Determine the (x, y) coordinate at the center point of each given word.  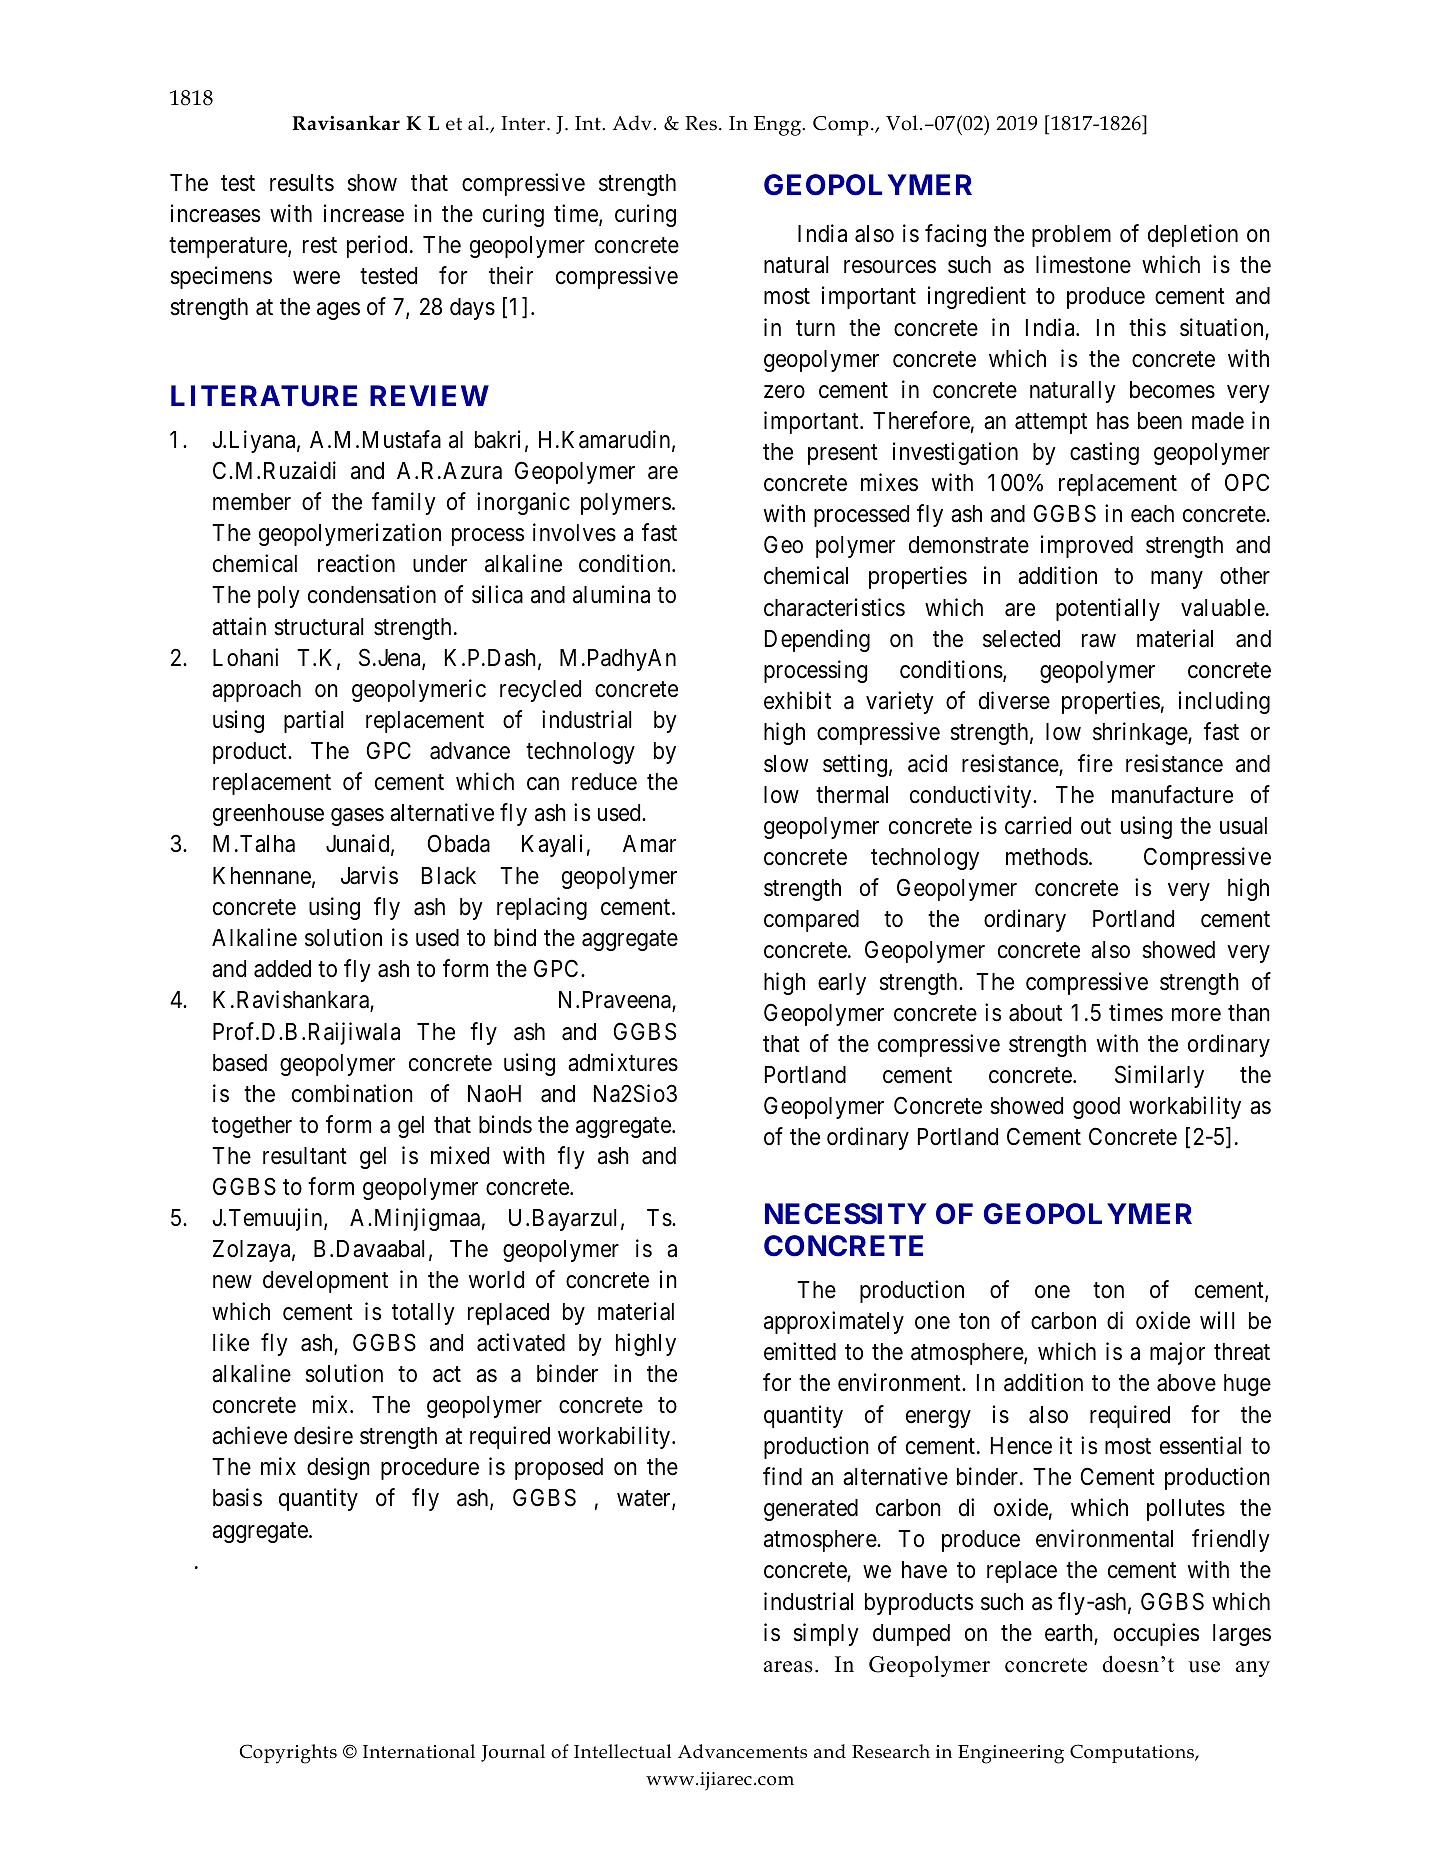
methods (1047, 857)
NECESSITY (845, 1214)
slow (786, 764)
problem (1071, 236)
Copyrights (288, 1754)
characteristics (834, 607)
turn (815, 328)
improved (1087, 546)
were (316, 278)
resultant (305, 1156)
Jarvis (369, 875)
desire (323, 1435)
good (1096, 1108)
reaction (356, 563)
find (782, 1476)
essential (1200, 1445)
